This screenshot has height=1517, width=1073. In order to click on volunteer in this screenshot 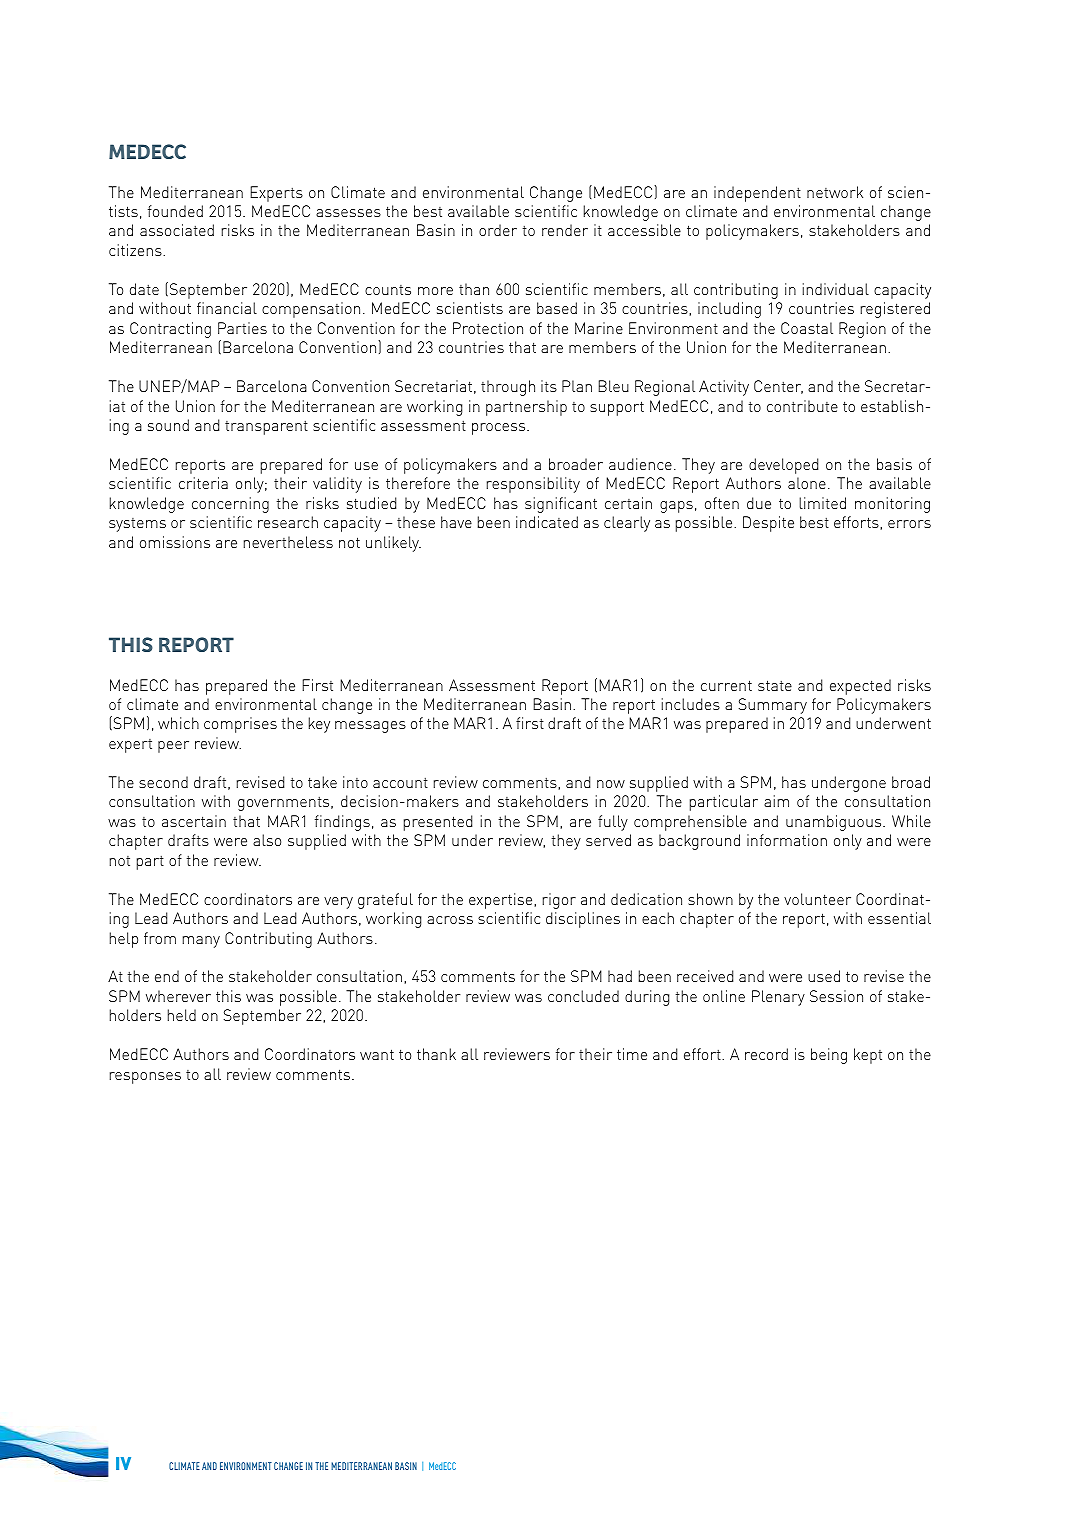, I will do `click(817, 899)`.
